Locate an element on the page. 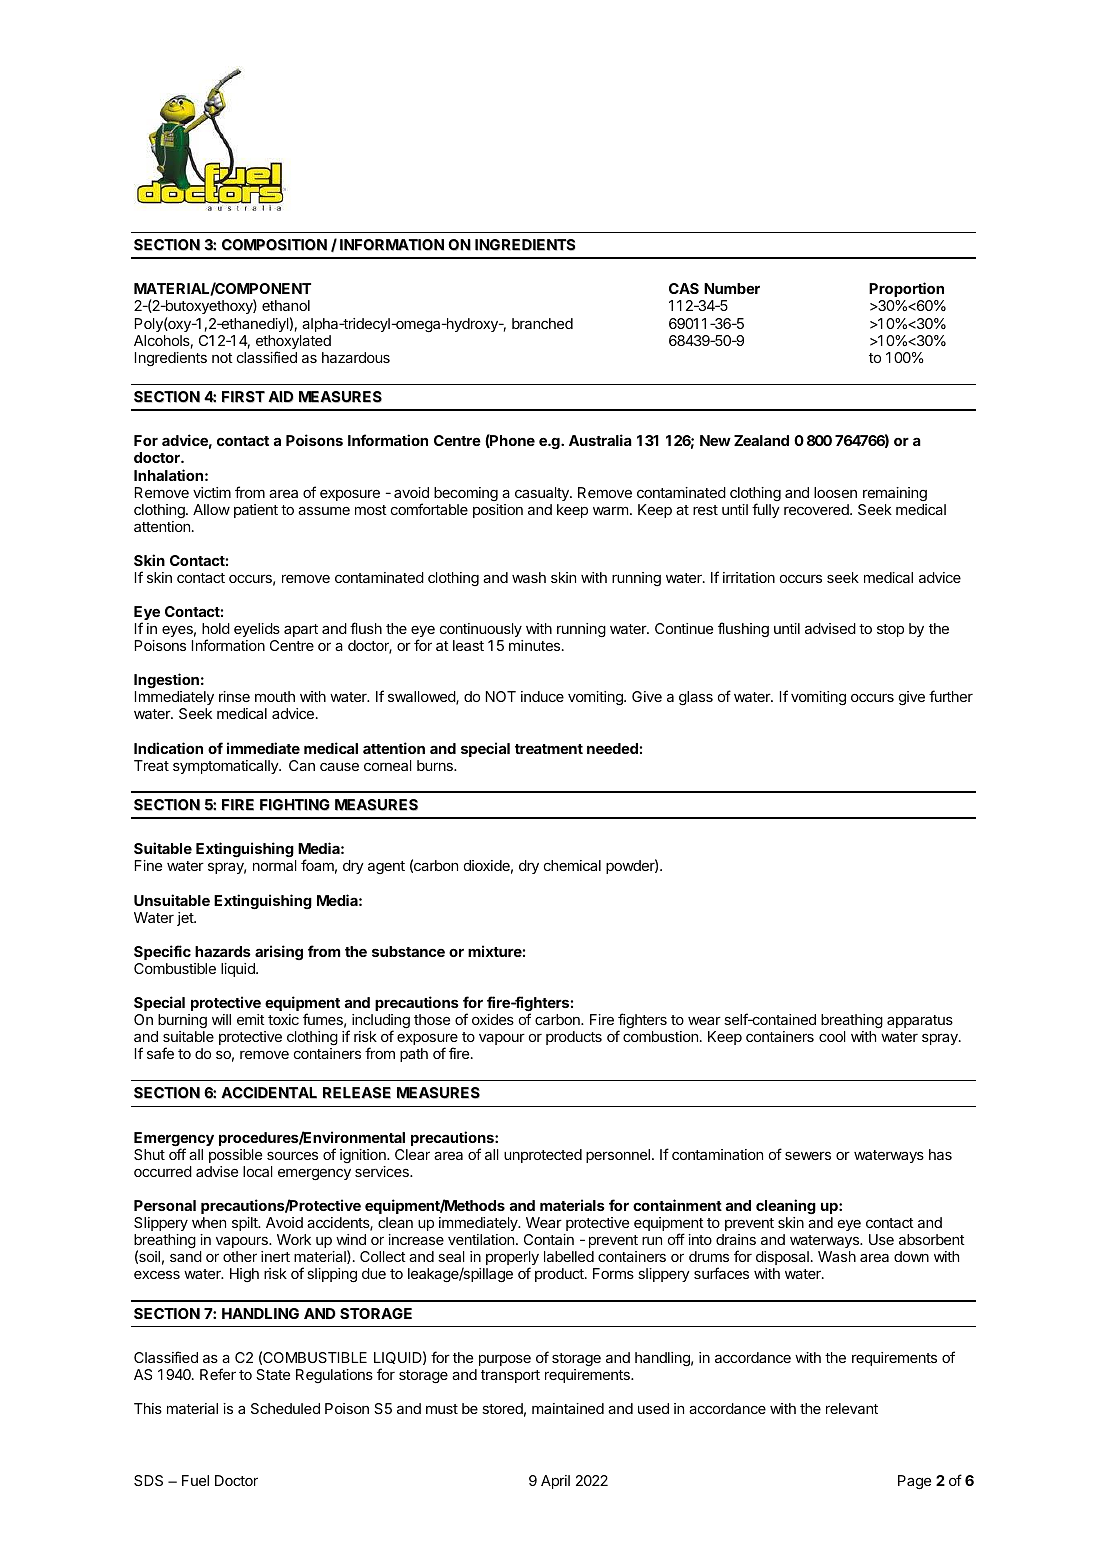  Scheduled is located at coordinates (285, 1408).
